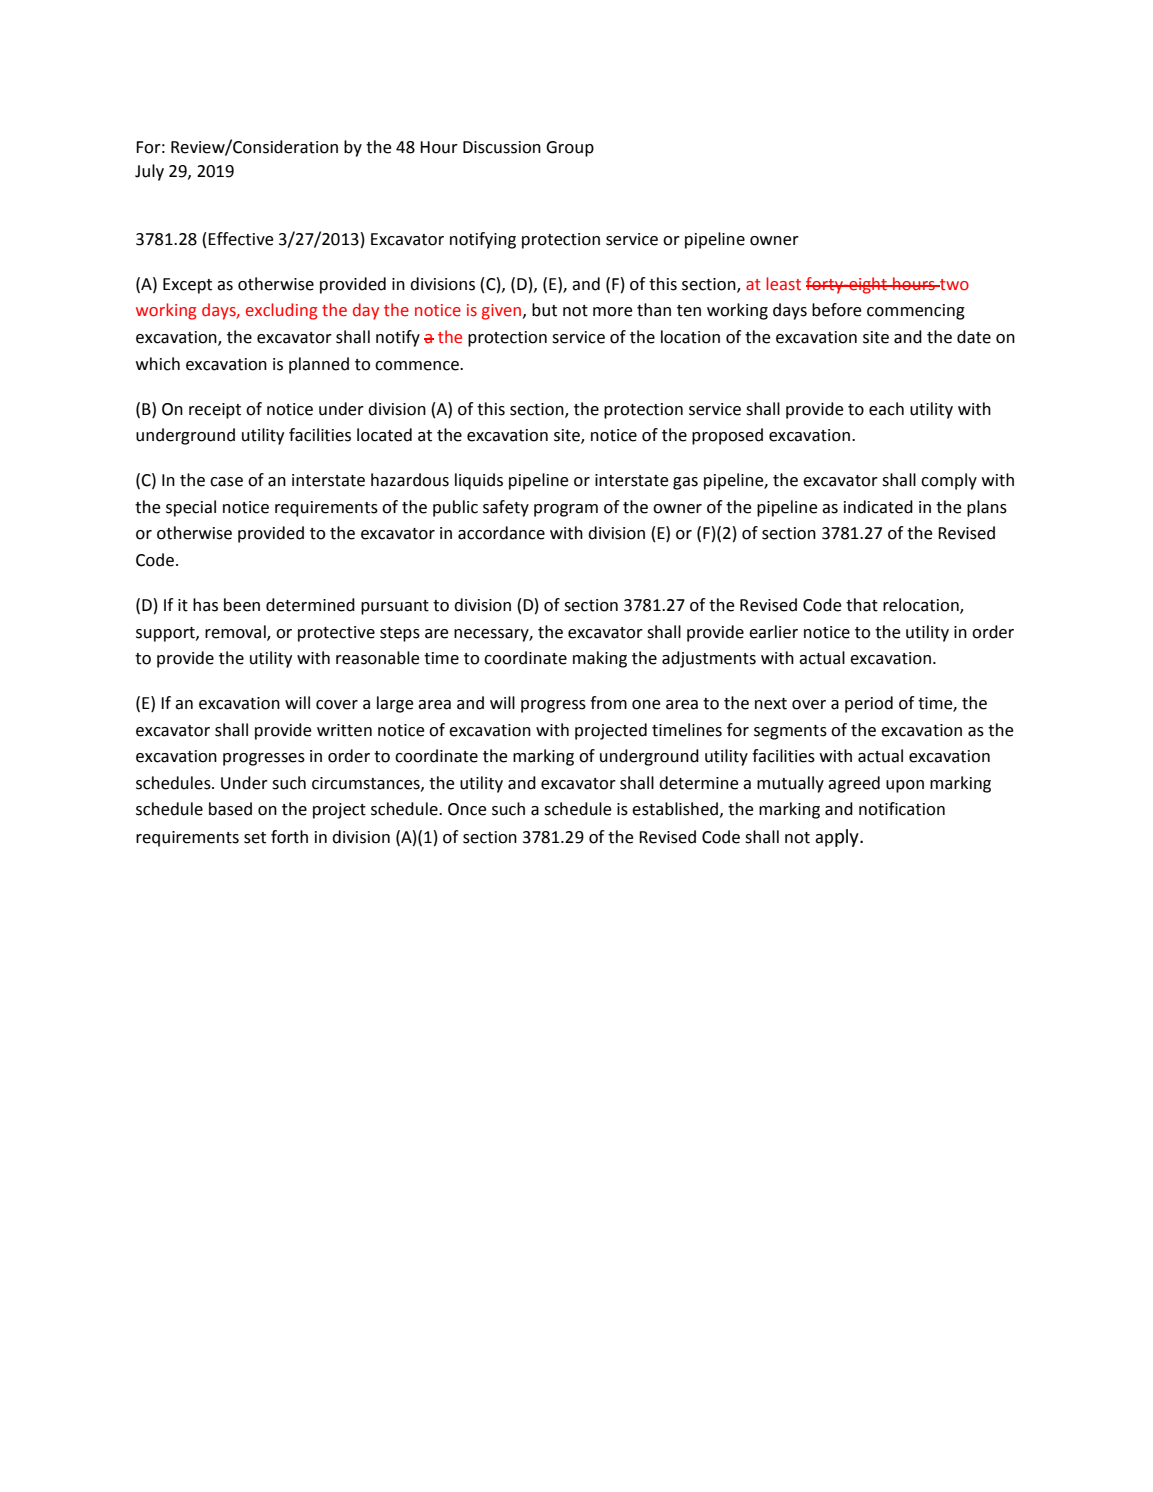 Image resolution: width=1153 pixels, height=1492 pixels. What do you see at coordinates (566, 510) in the screenshot?
I see `program` at bounding box center [566, 510].
